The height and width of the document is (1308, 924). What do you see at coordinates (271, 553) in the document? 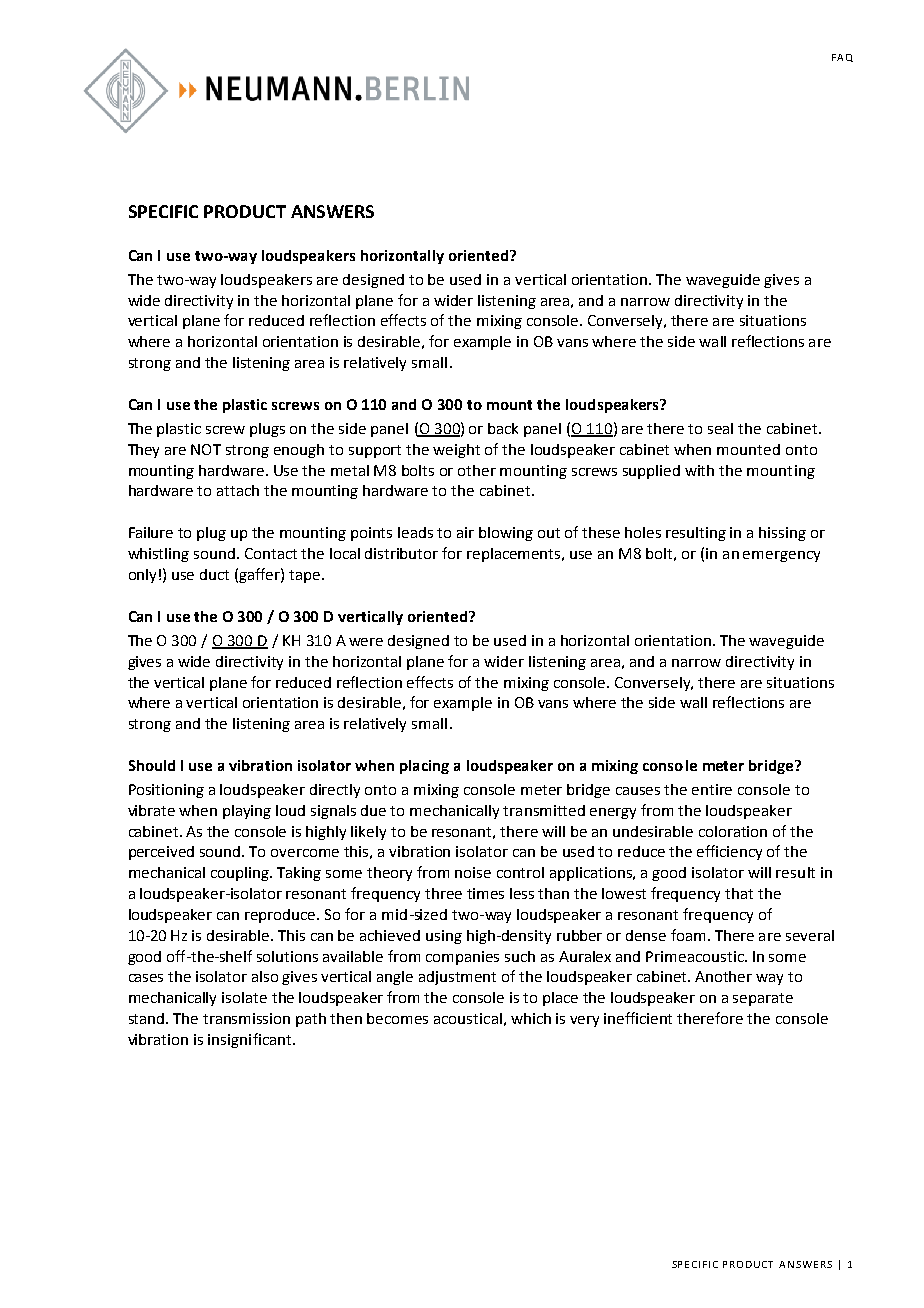
I see `Contact` at bounding box center [271, 553].
